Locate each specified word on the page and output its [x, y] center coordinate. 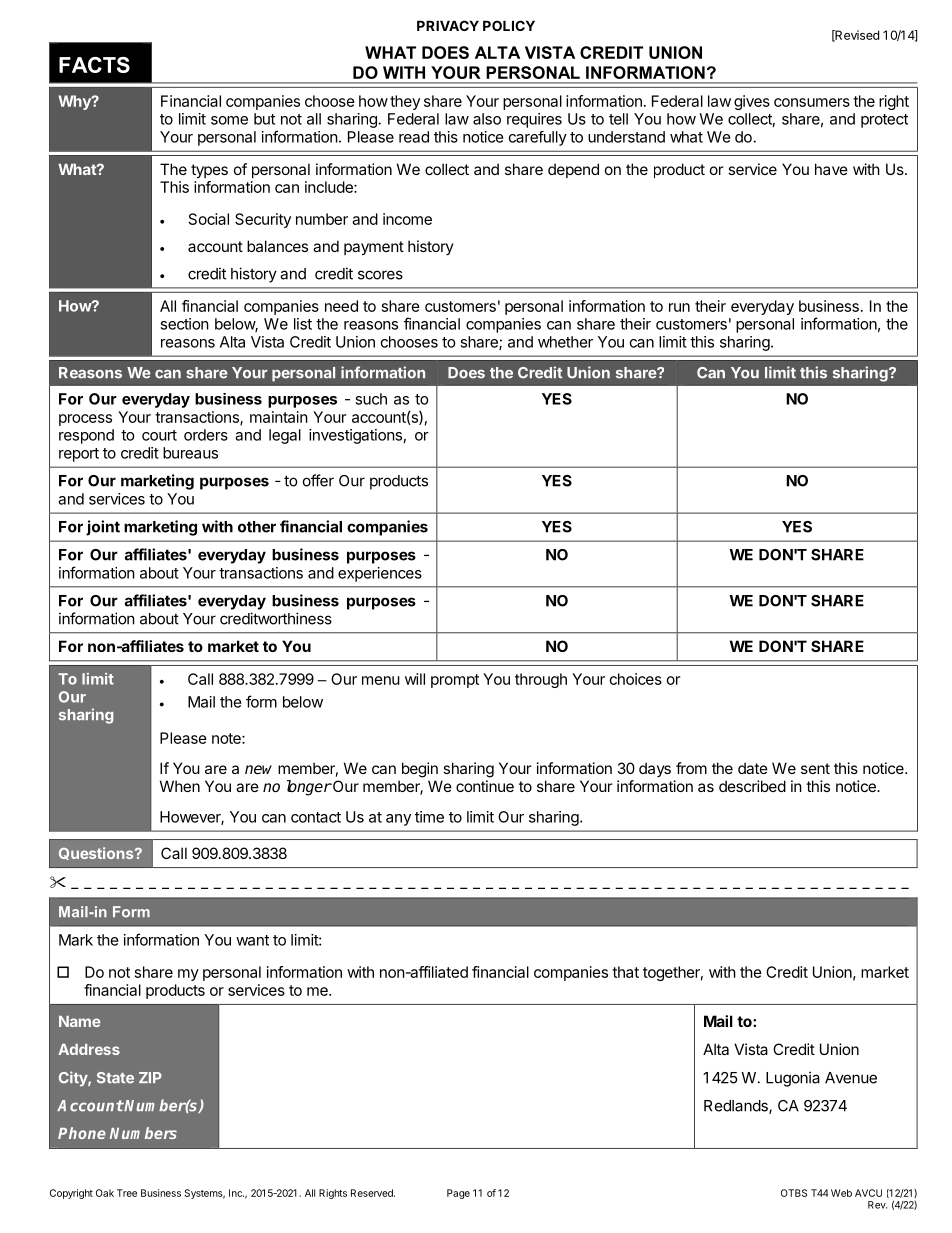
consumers [812, 102]
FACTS [94, 65]
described [752, 786]
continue [485, 786]
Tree [127, 1193]
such [371, 399]
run [679, 307]
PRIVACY [448, 25]
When [180, 786]
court [159, 435]
